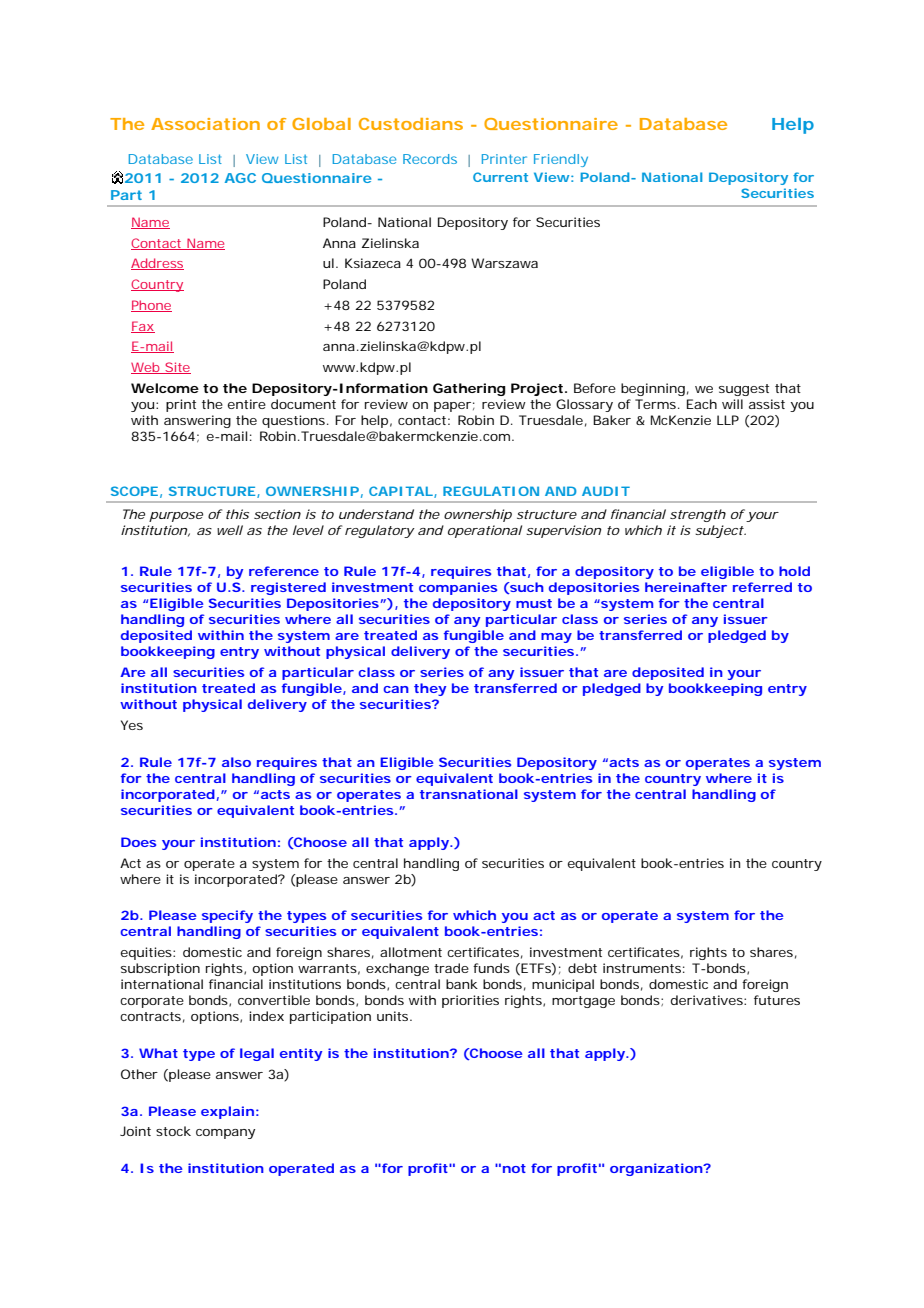 The height and width of the screenshot is (1308, 924). I want to click on hereinafter, so click(686, 587).
